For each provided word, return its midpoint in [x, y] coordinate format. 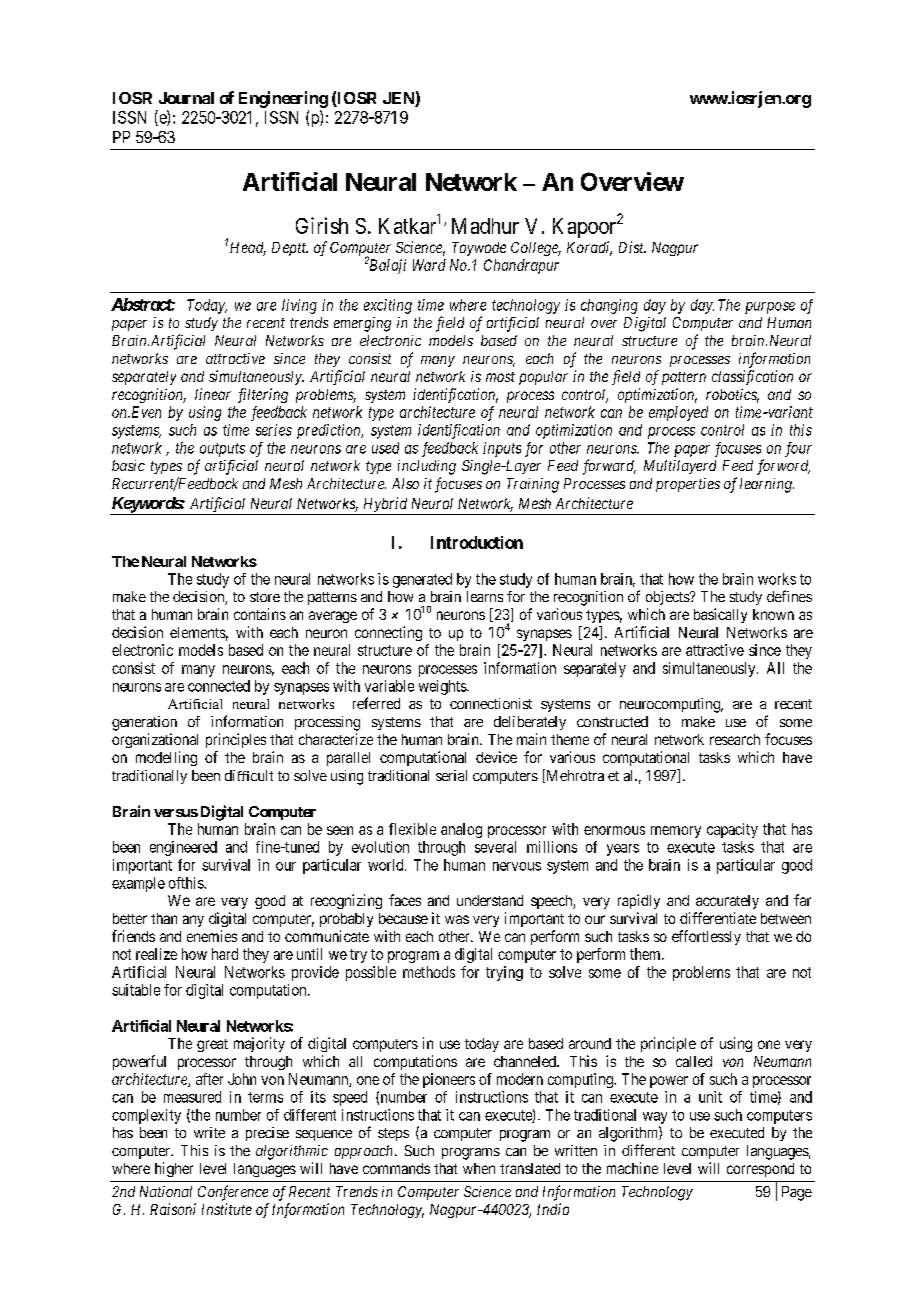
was [457, 919]
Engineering [283, 99]
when [479, 1168]
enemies [212, 936]
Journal [186, 98]
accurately [727, 902]
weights [443, 687]
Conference [233, 1193]
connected [219, 686]
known [773, 614]
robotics [732, 396]
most [500, 377]
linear [213, 394]
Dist [632, 247]
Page [797, 1193]
